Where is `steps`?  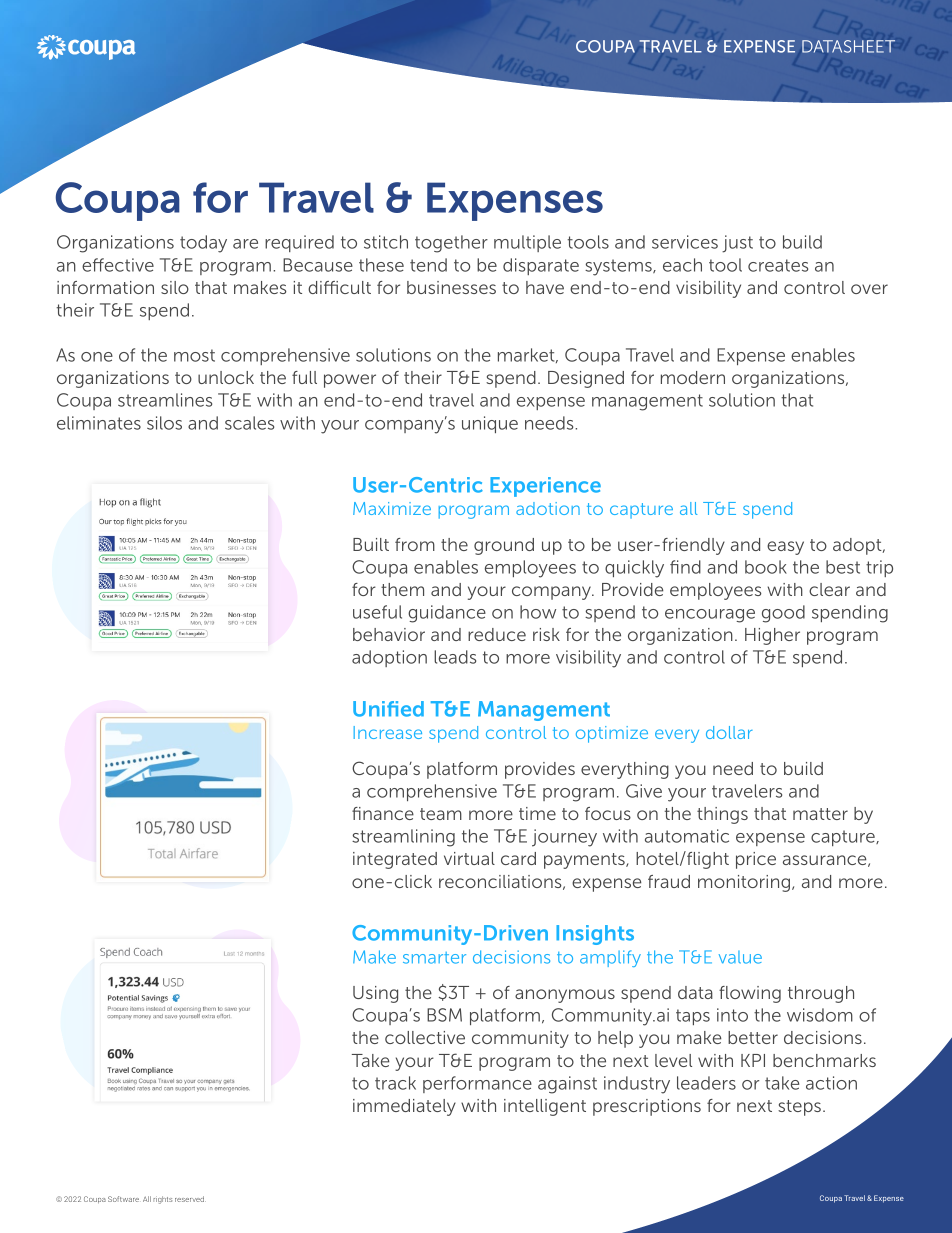 steps is located at coordinates (799, 1108).
